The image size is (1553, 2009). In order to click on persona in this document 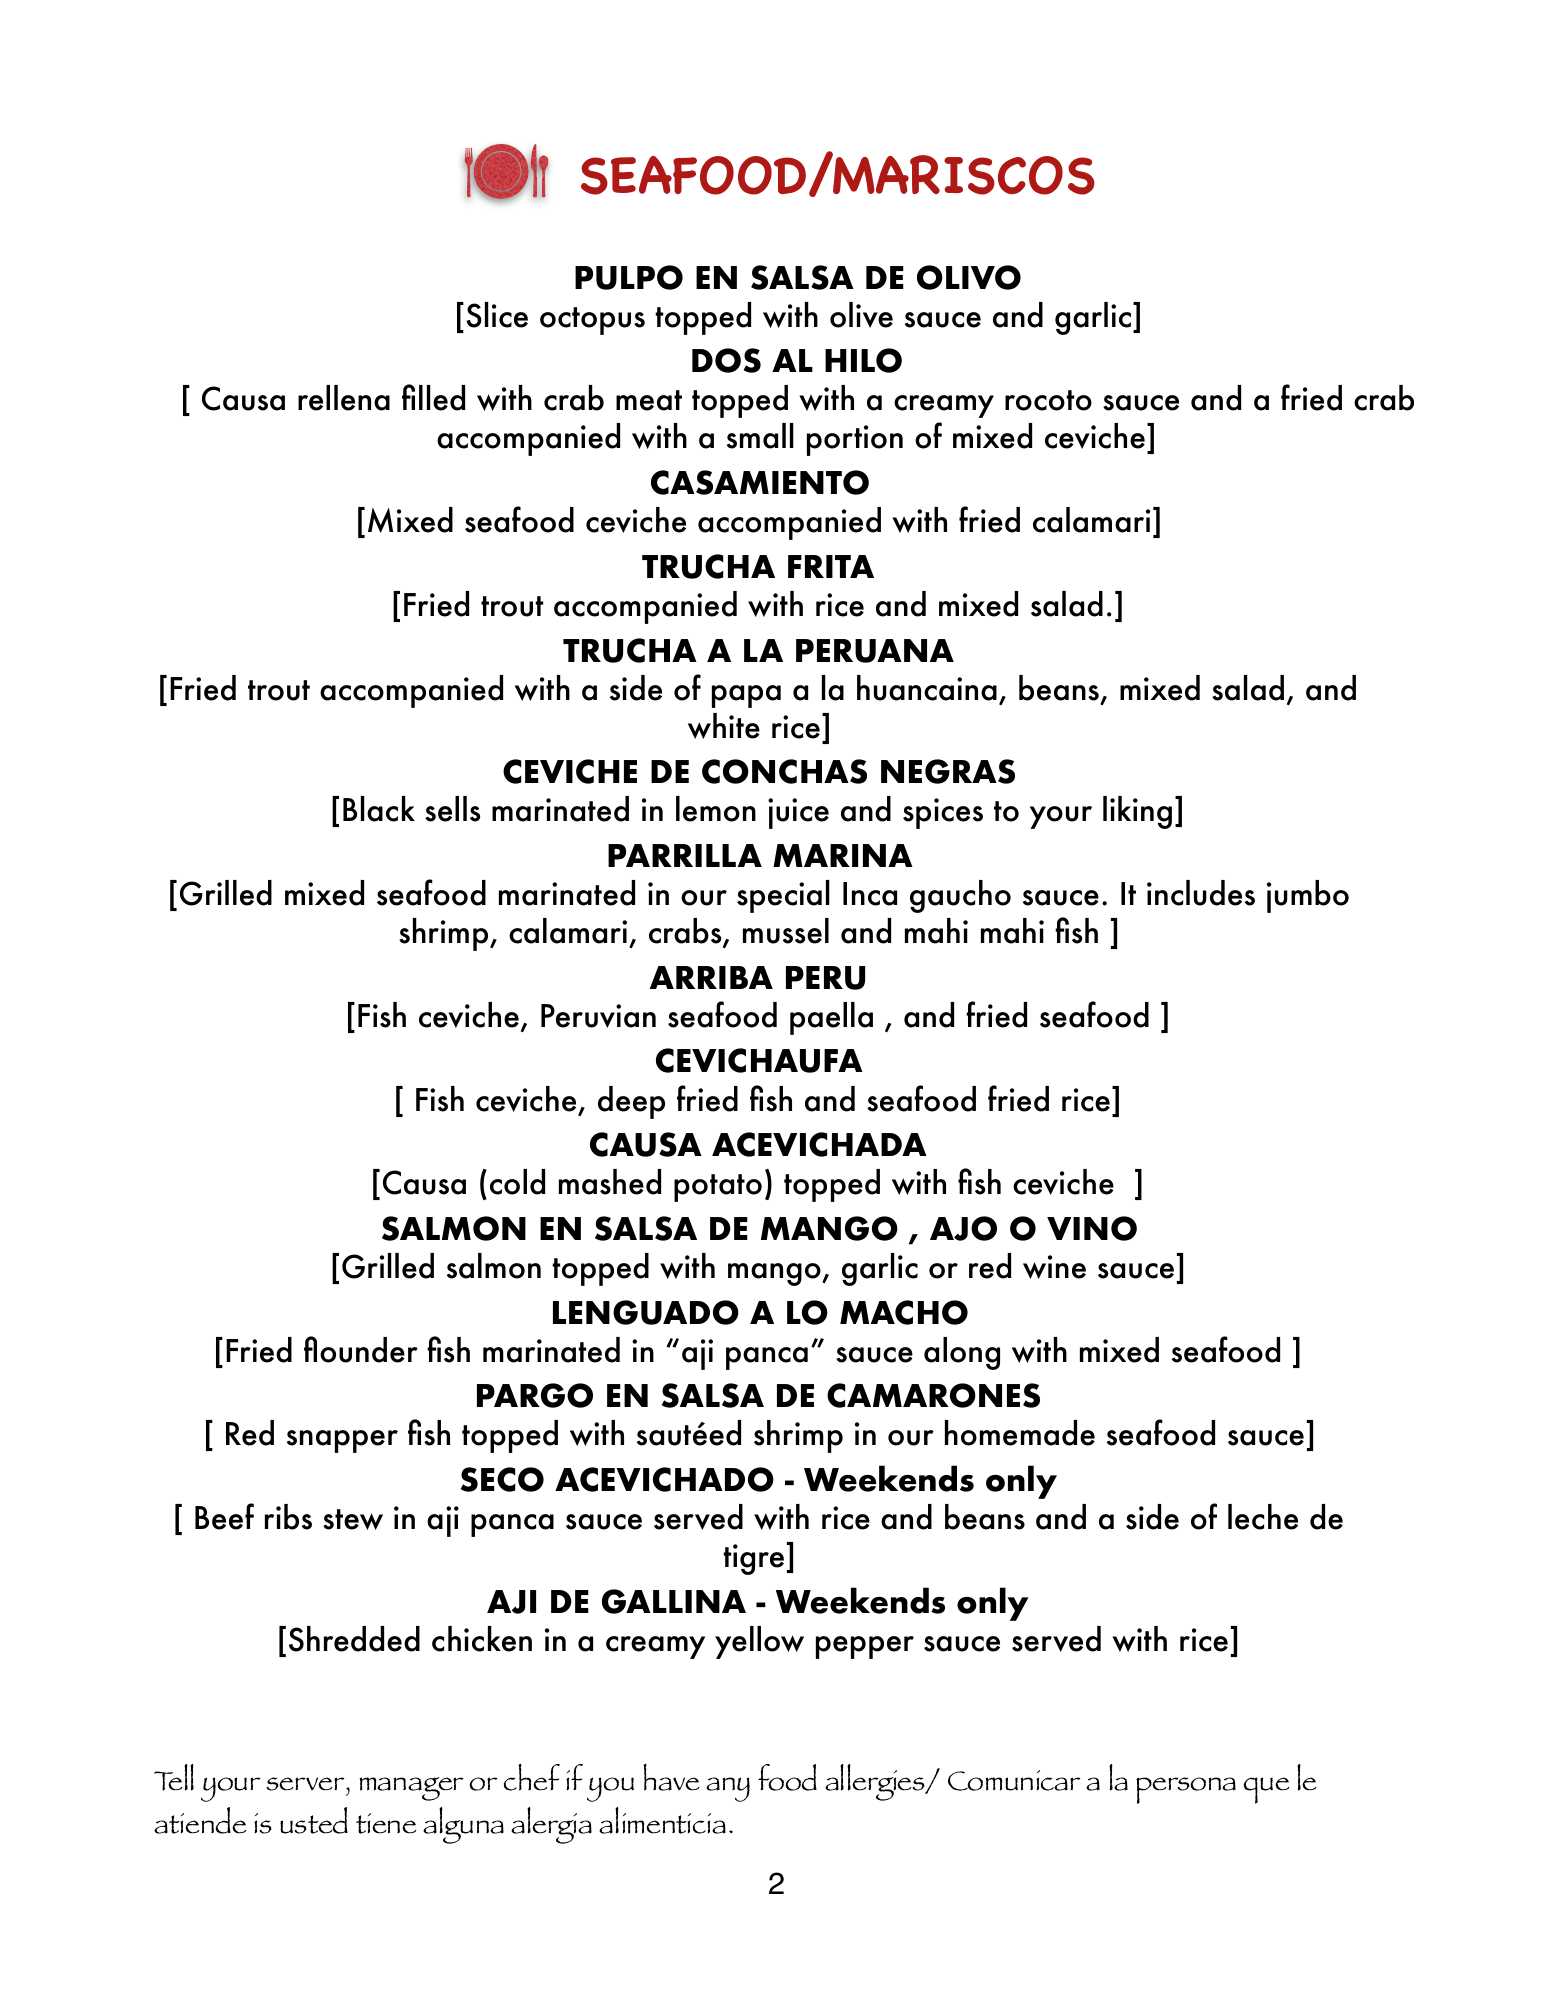, I will do `click(1186, 1790)`.
